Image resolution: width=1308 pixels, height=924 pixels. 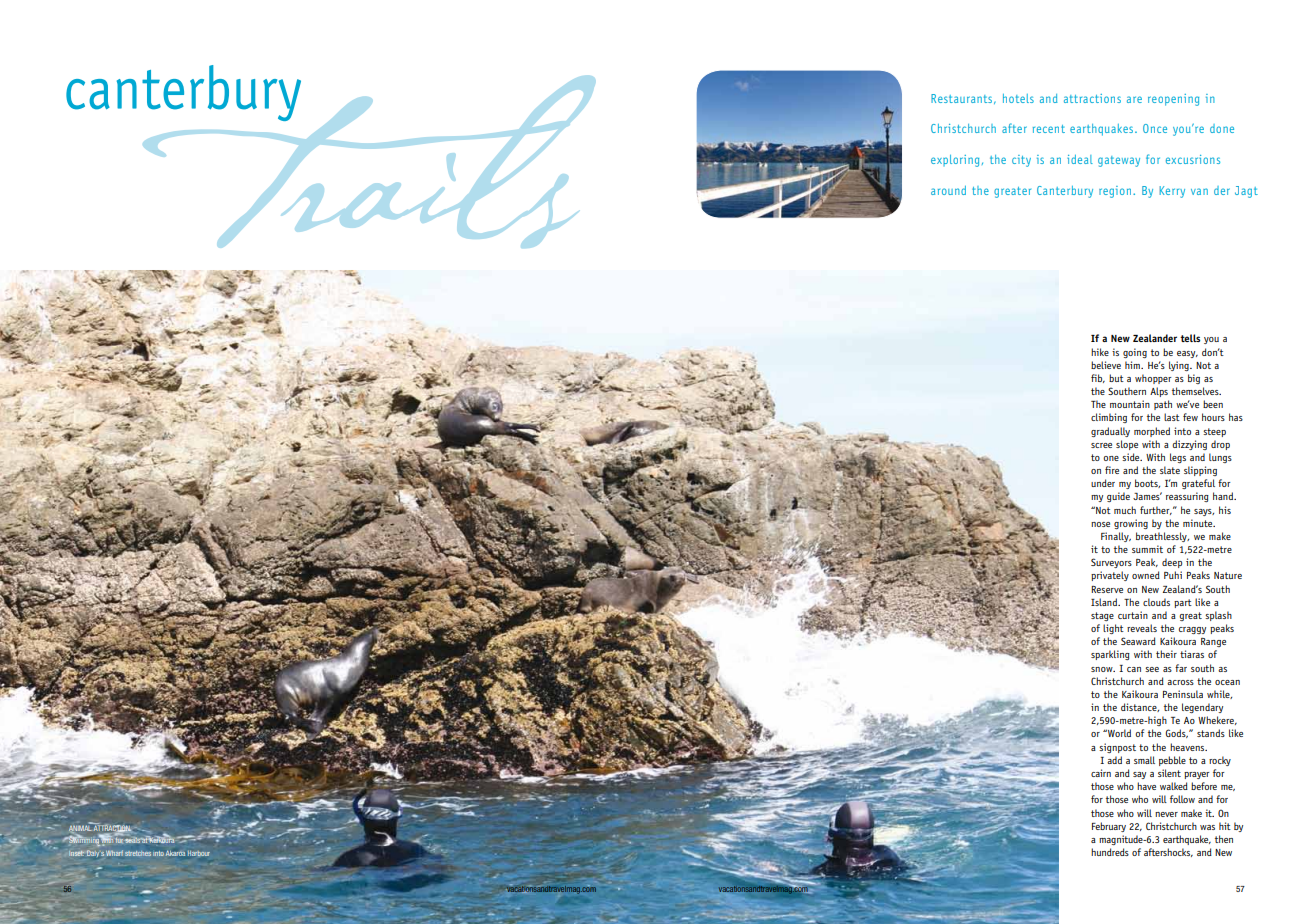 I want to click on scree, so click(x=1101, y=445).
